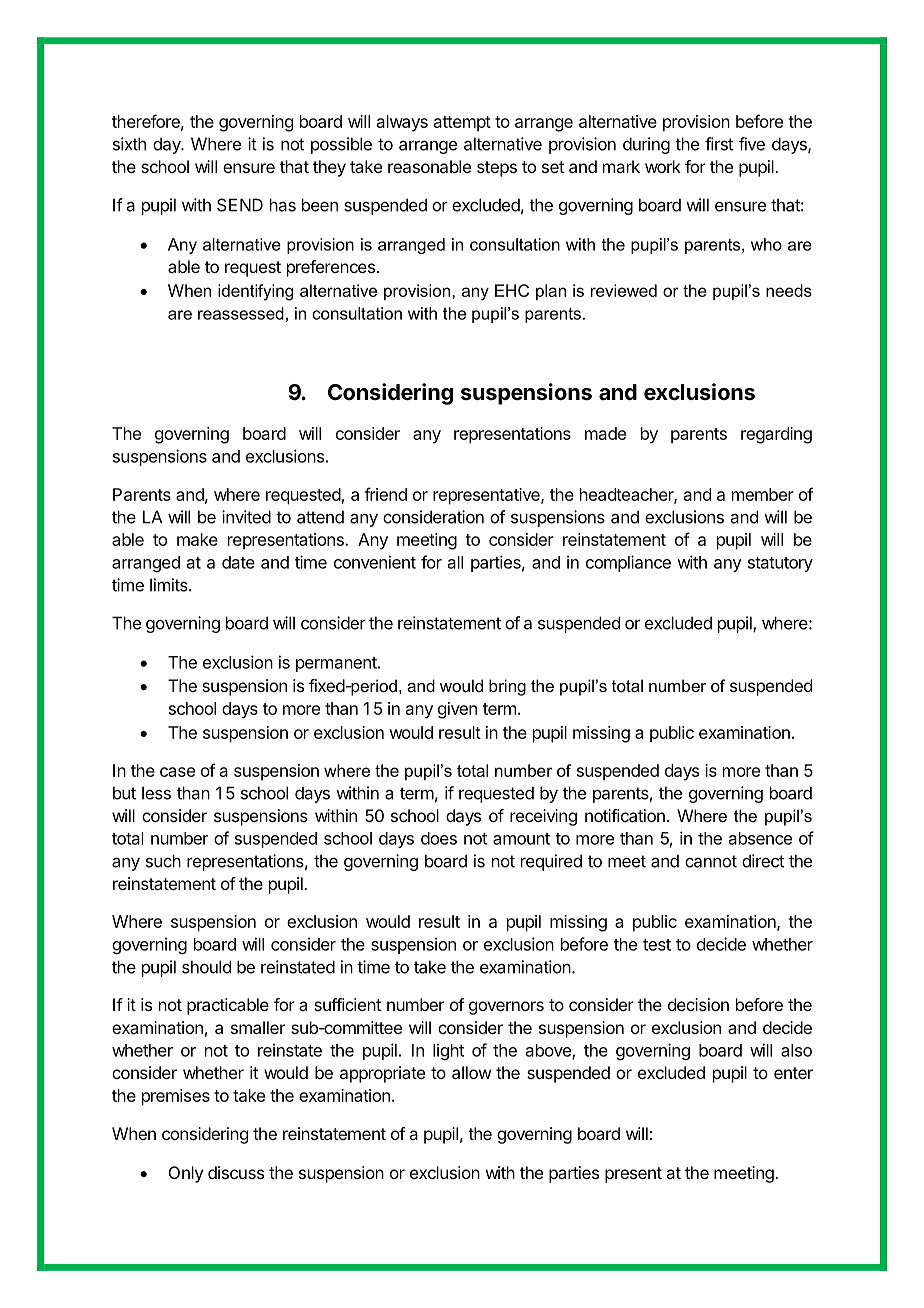  Describe the element at coordinates (170, 585) in the page. I see `limits` at that location.
